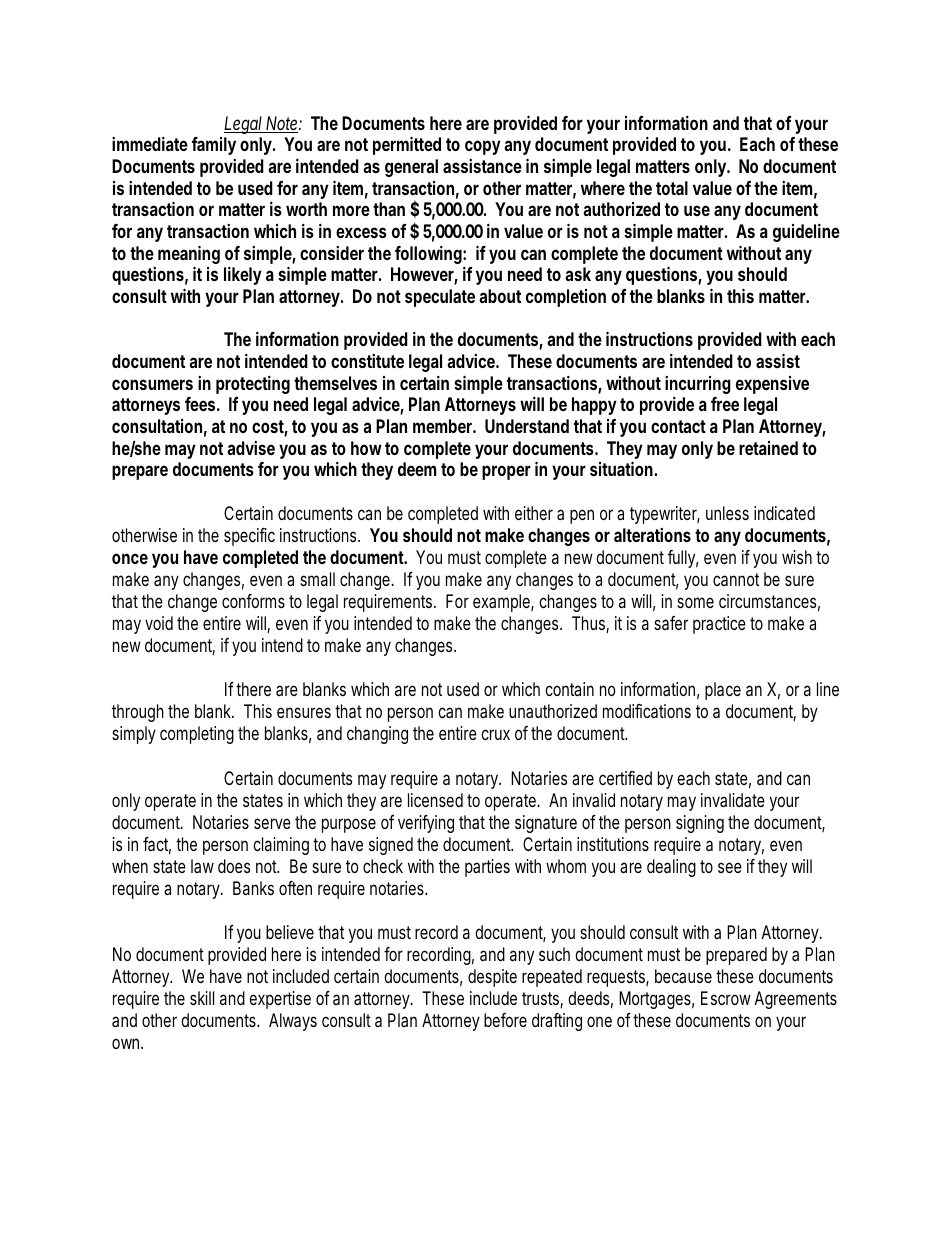  What do you see at coordinates (202, 998) in the screenshot?
I see `skill` at bounding box center [202, 998].
